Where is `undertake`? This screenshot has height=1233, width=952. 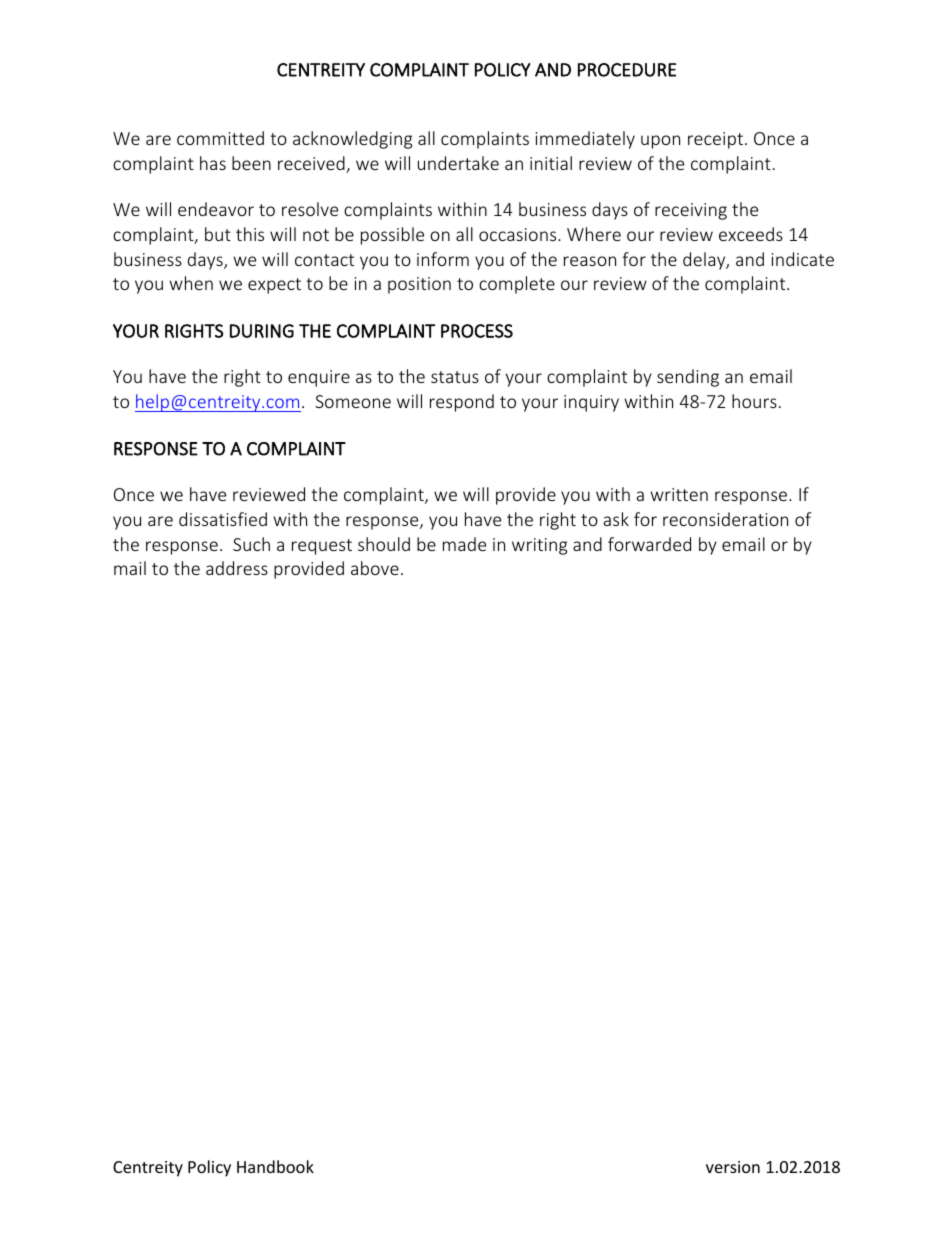 undertake is located at coordinates (458, 163).
